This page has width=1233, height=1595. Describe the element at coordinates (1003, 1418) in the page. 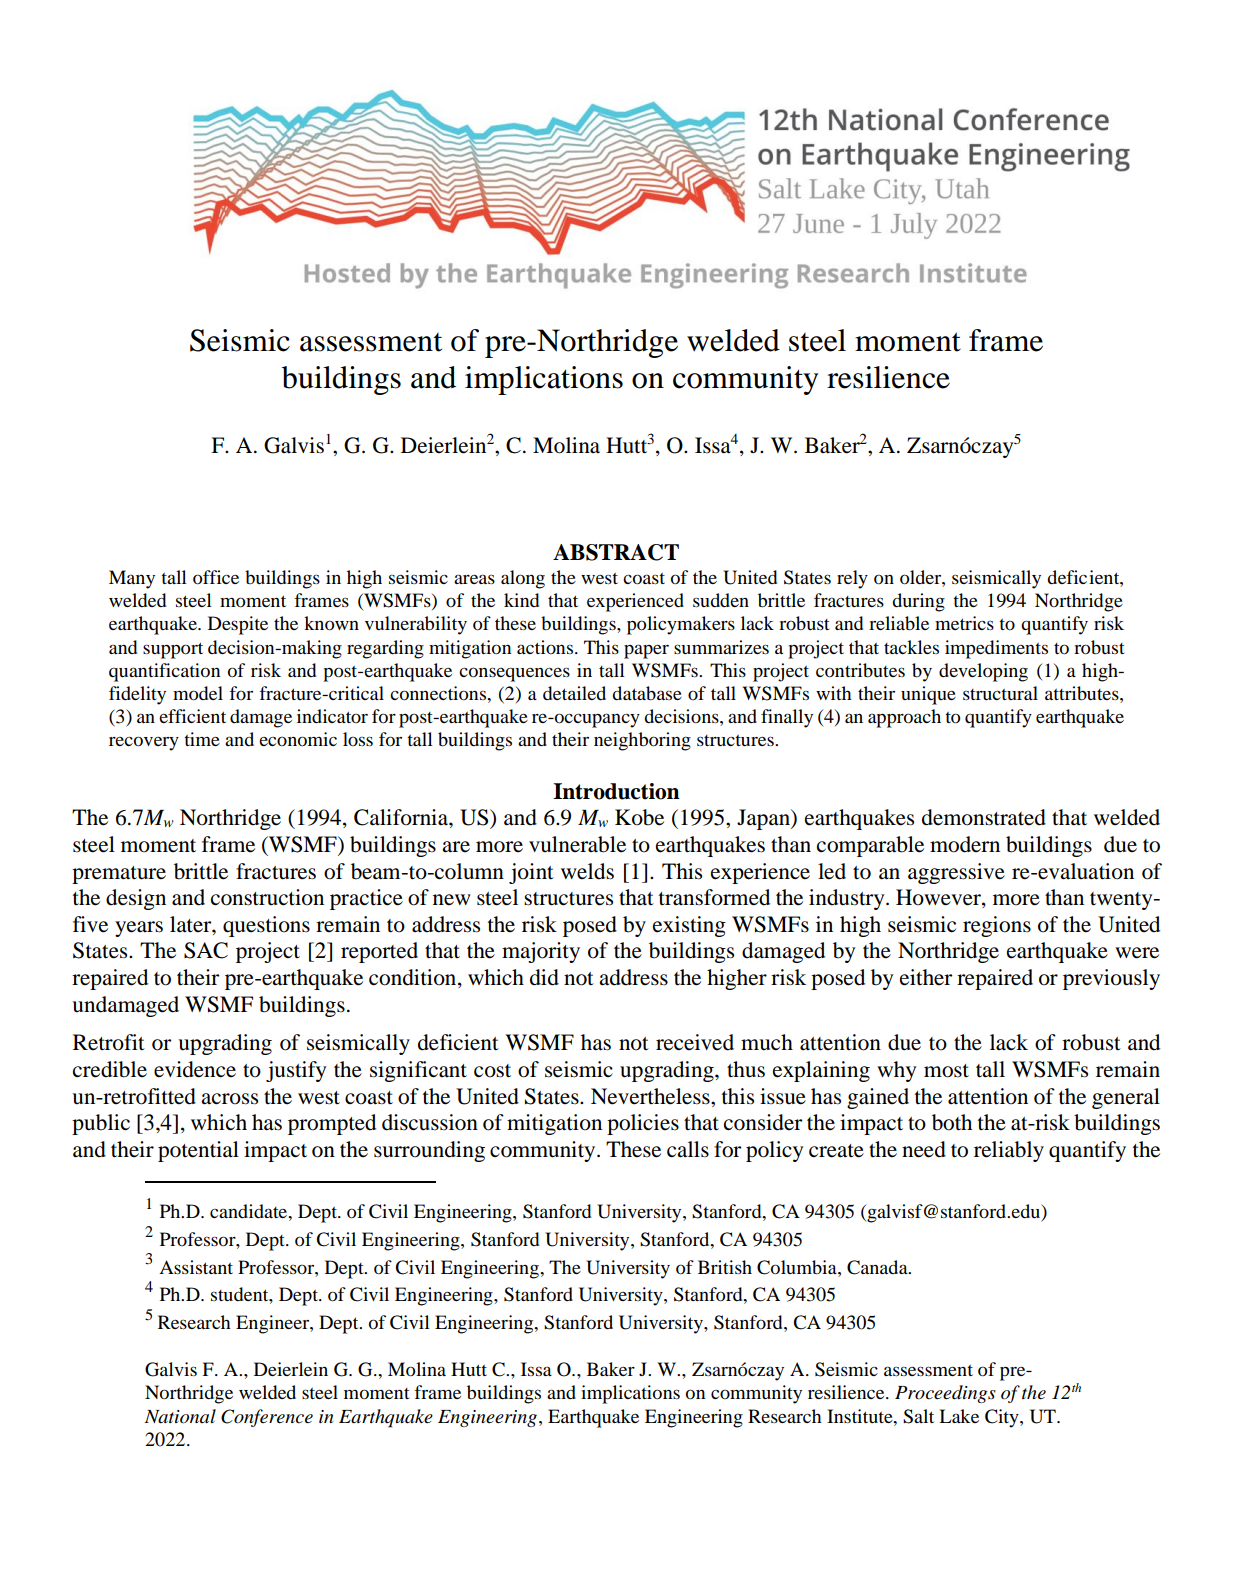

I see `City` at that location.
